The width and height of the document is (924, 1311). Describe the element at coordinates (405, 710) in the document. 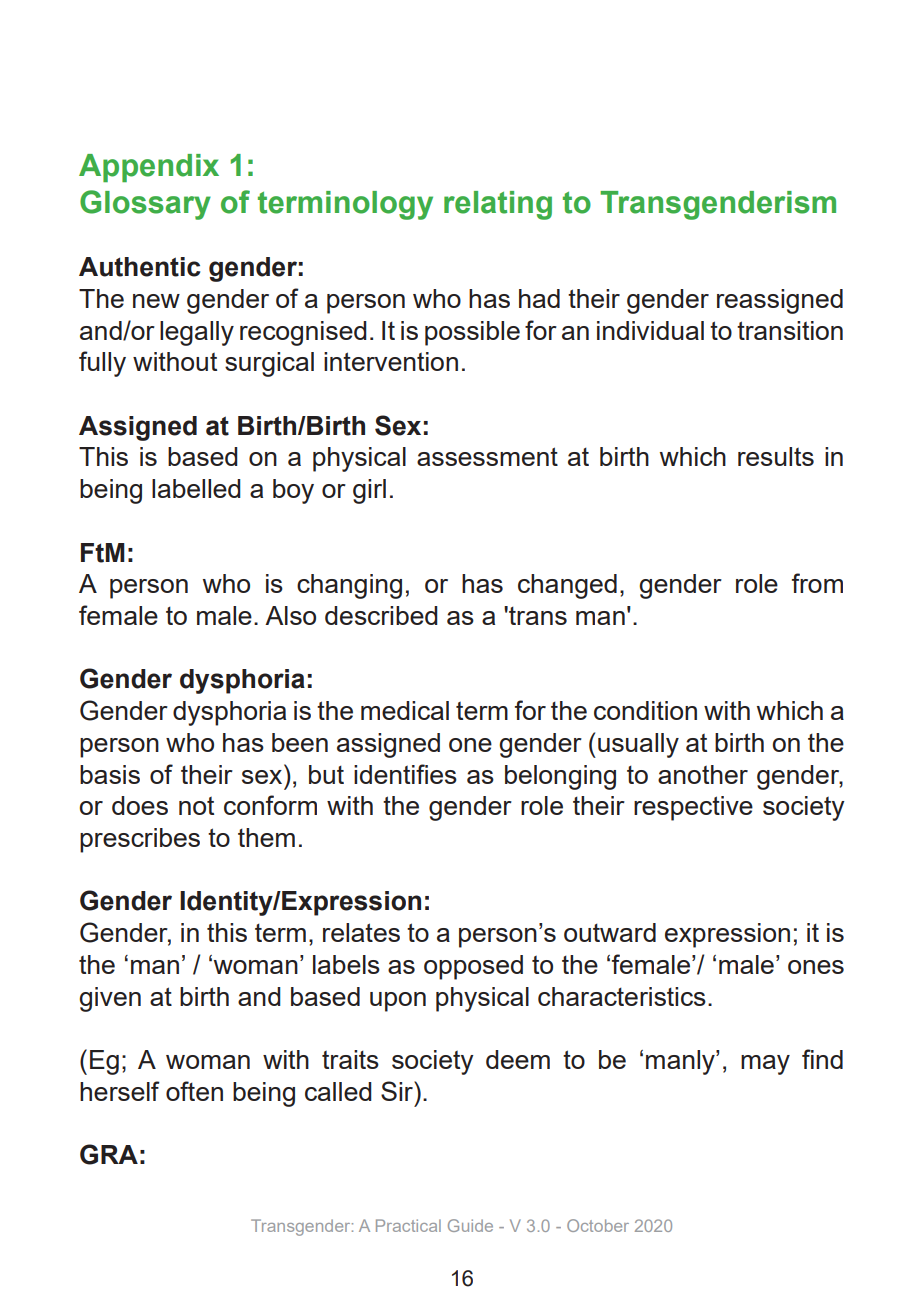

I see `medical` at that location.
